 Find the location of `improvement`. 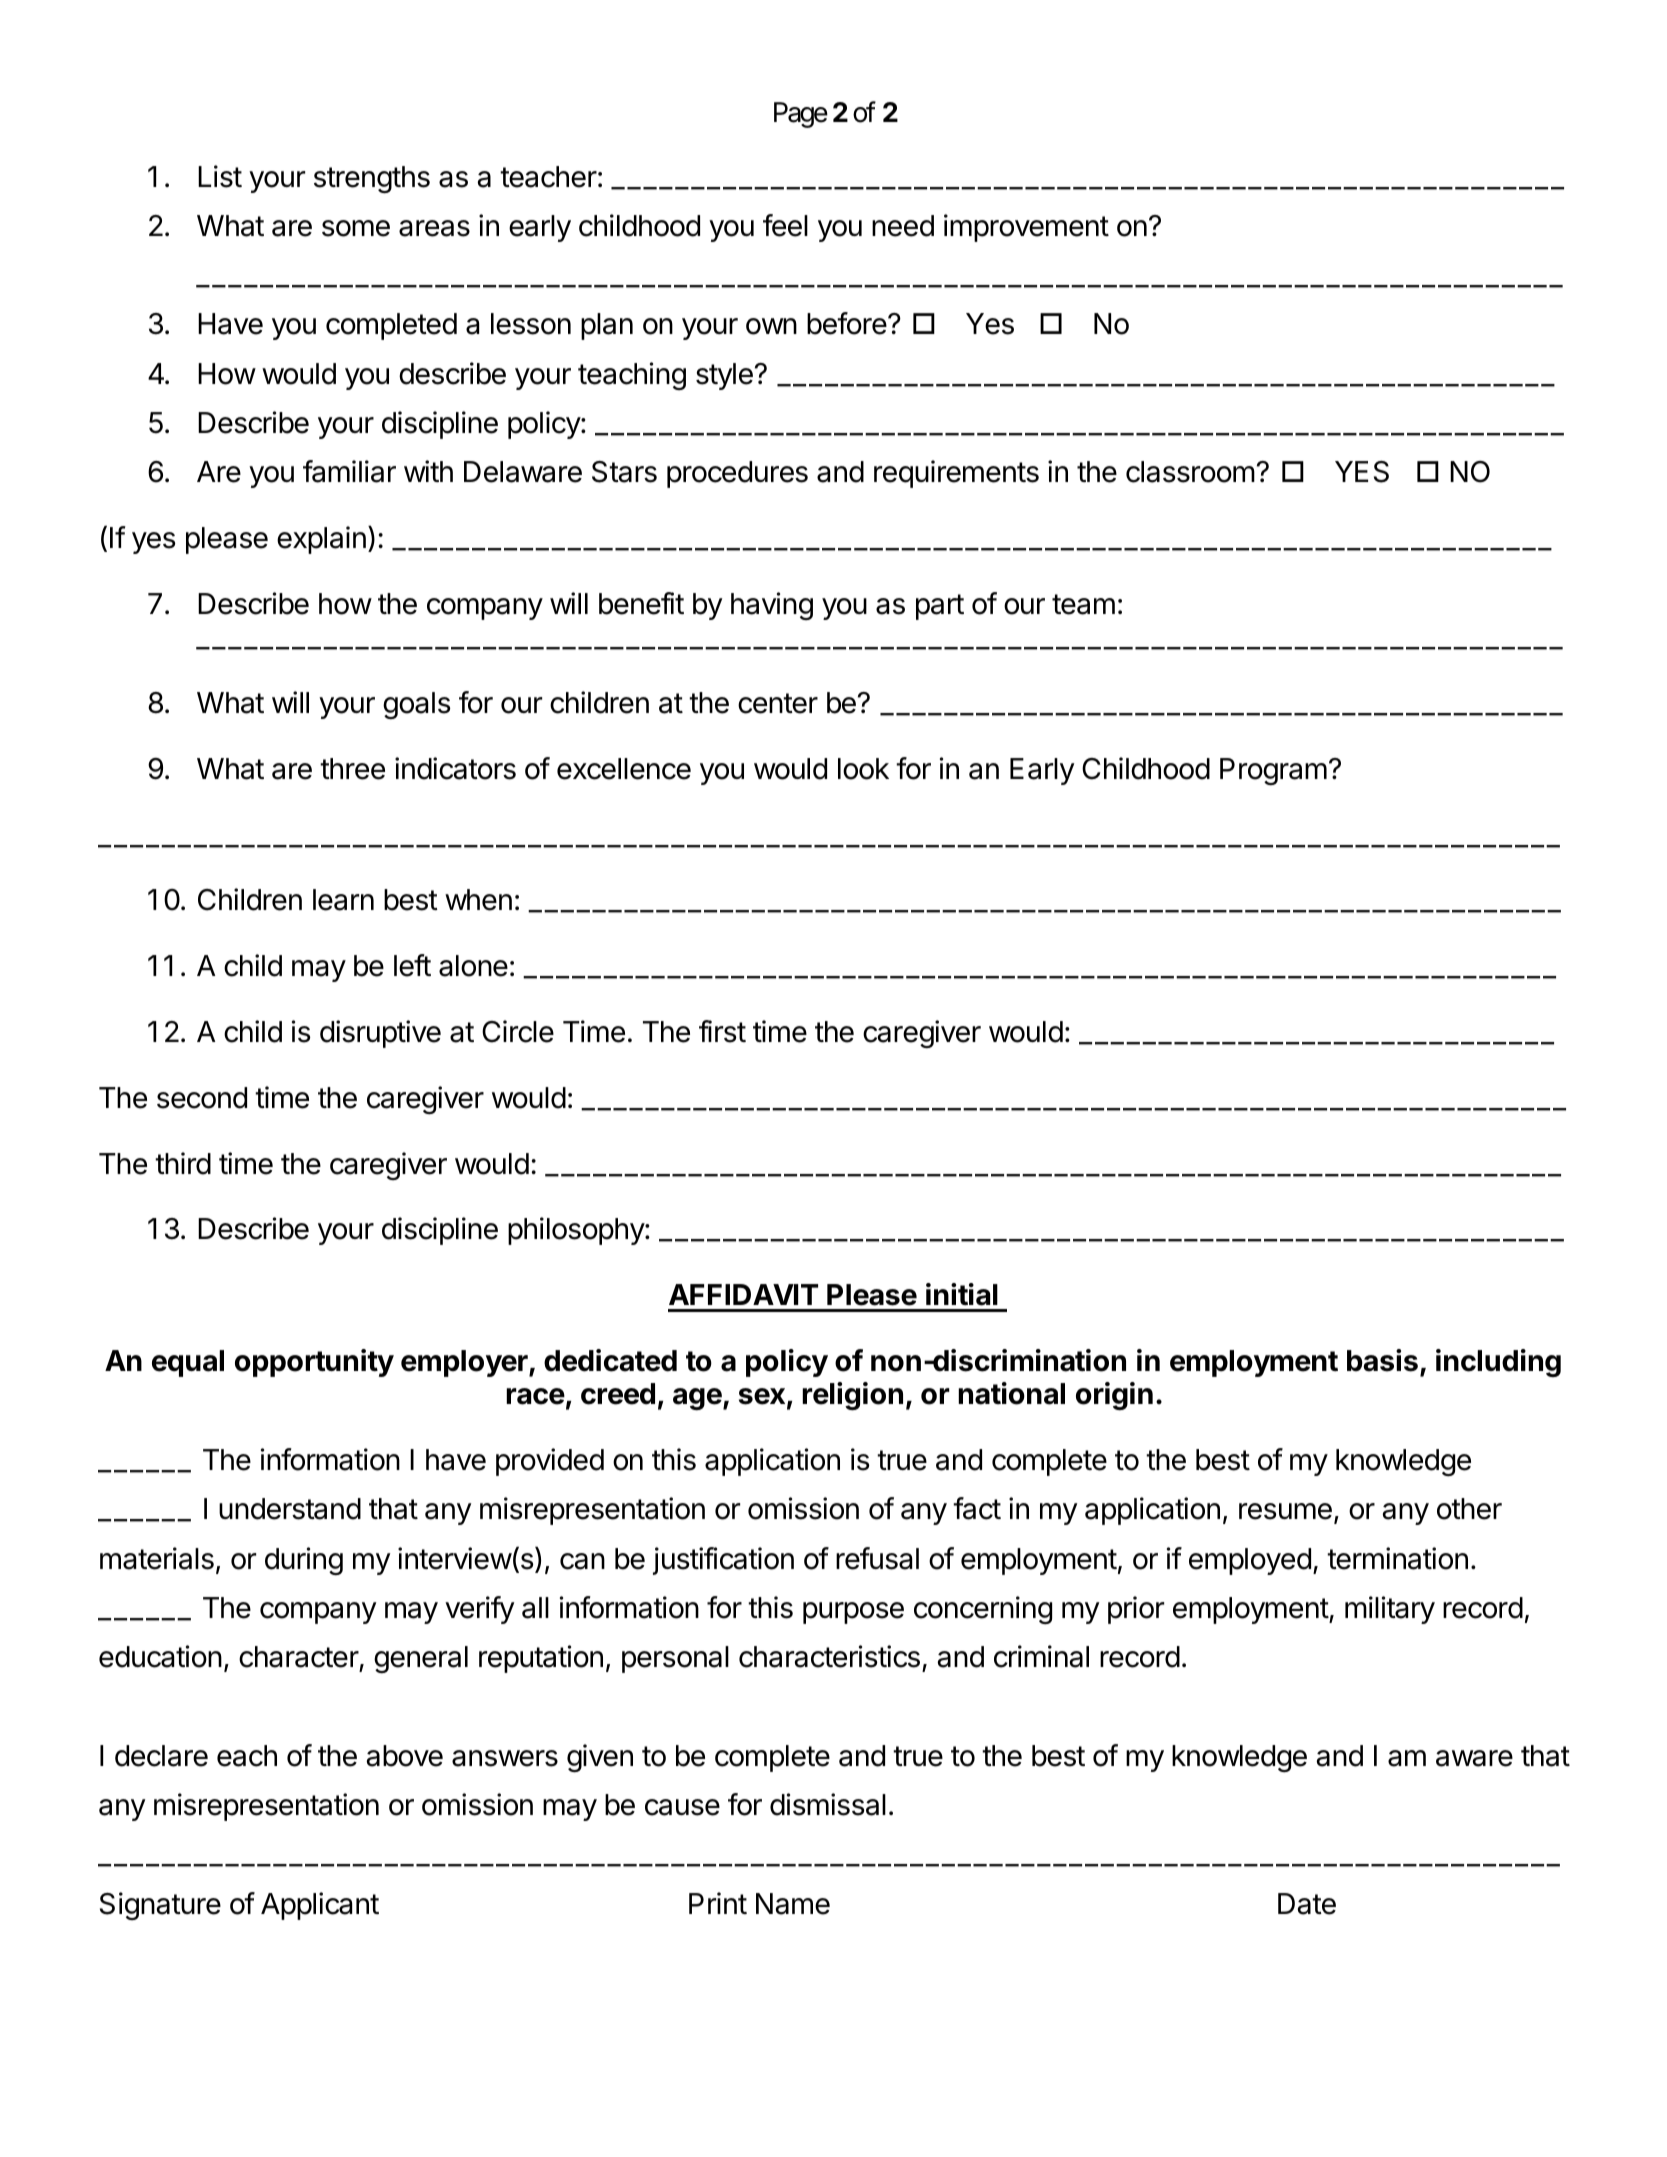

improvement is located at coordinates (1026, 228).
